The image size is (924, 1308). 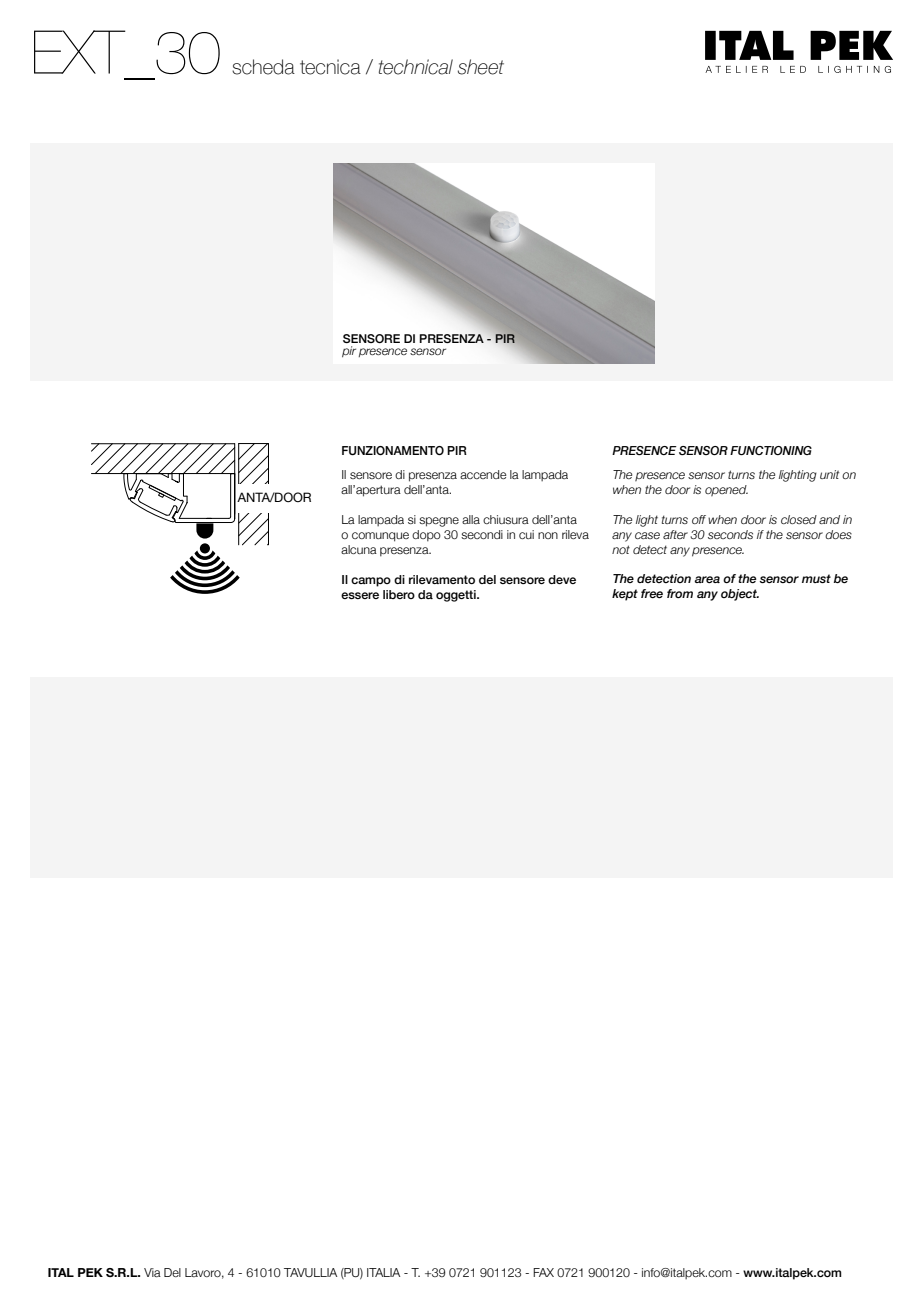 I want to click on Via, so click(x=152, y=1272).
